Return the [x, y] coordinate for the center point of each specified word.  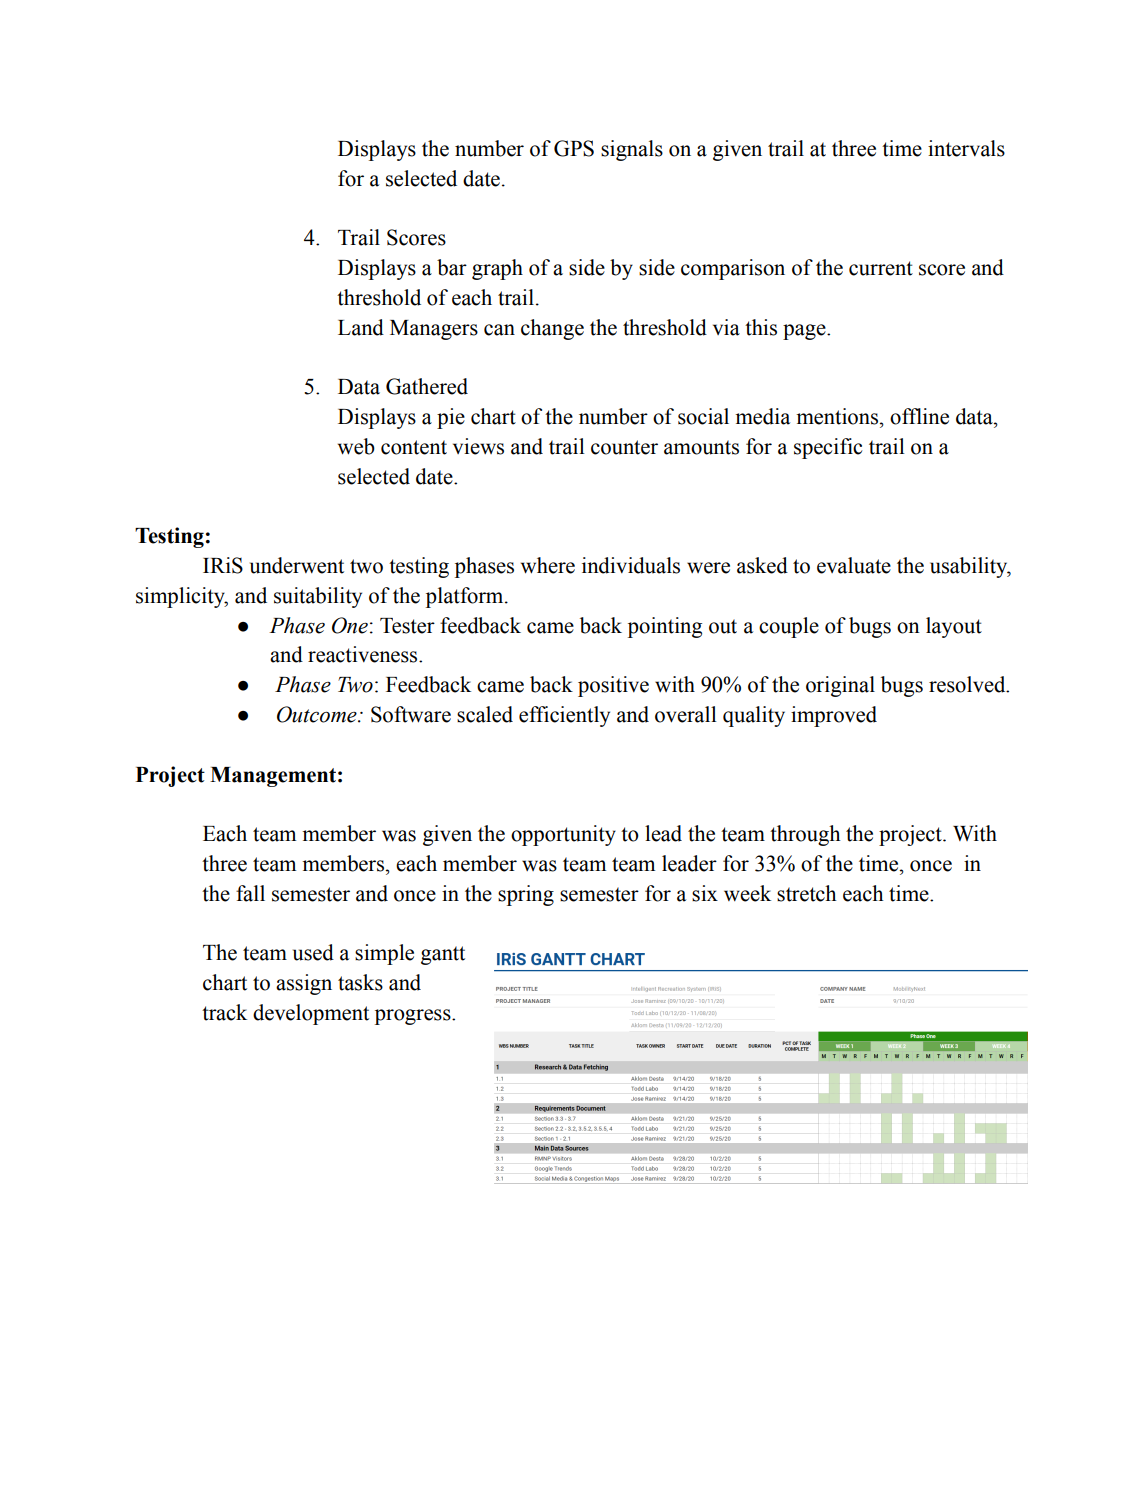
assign [304, 984]
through [805, 835]
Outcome [318, 714]
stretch [807, 893]
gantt [443, 955]
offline [919, 416]
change [552, 329]
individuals [631, 565]
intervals [966, 148]
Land [361, 327]
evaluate [854, 565]
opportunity [563, 835]
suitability [318, 597]
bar [452, 267]
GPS [574, 148]
